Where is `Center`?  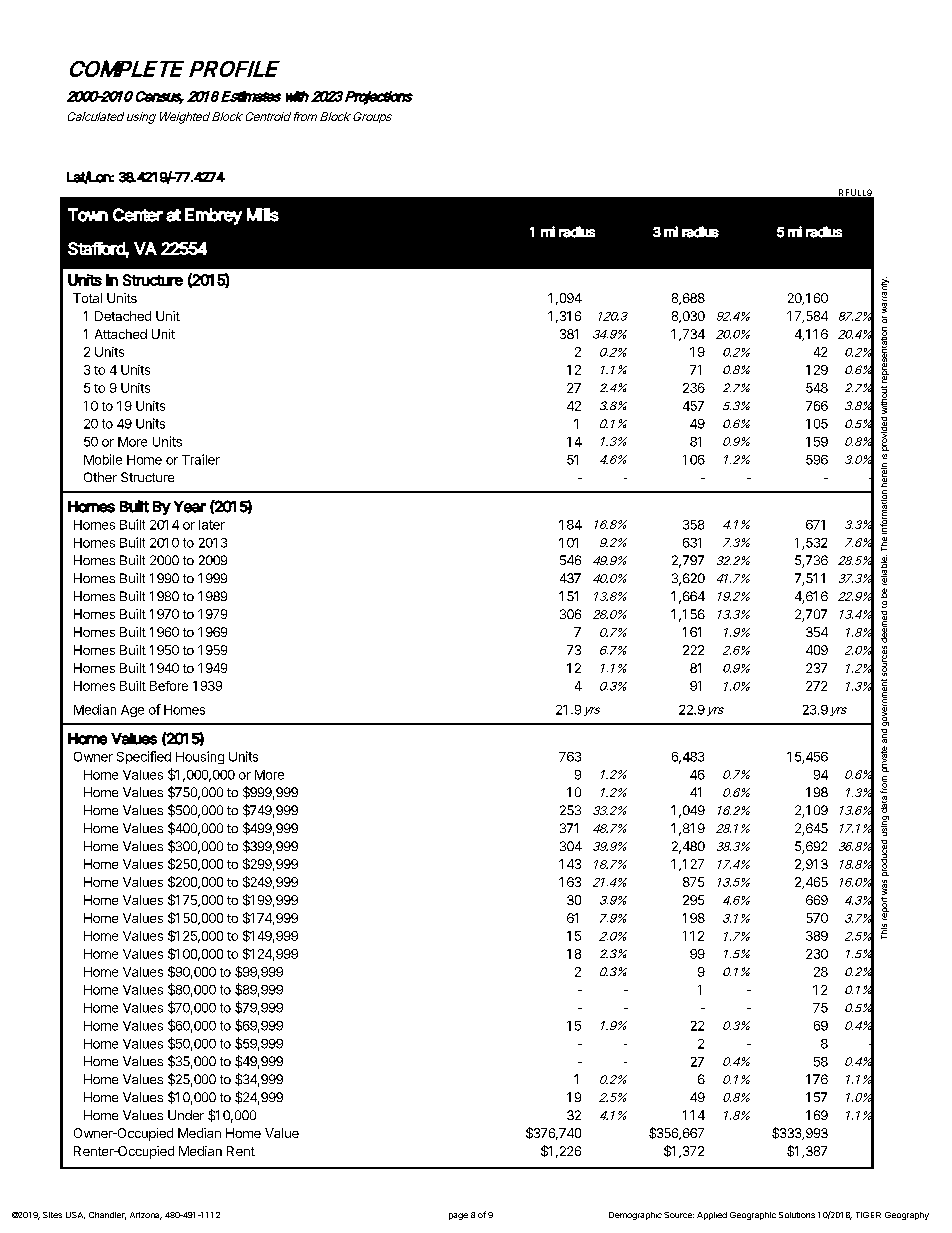 Center is located at coordinates (138, 215).
